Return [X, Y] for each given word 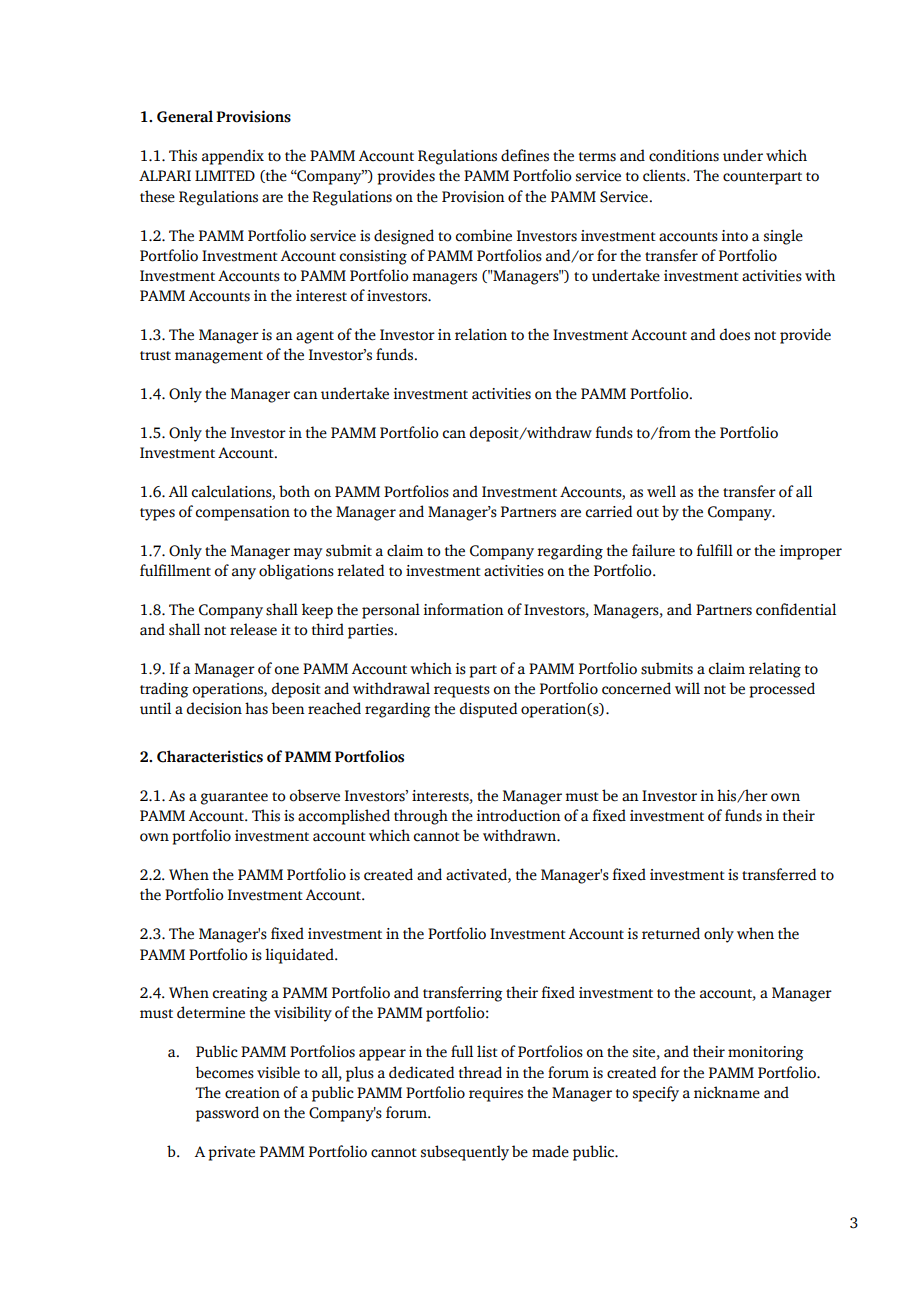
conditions [684, 155]
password [227, 1114]
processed [782, 690]
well [661, 491]
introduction [519, 815]
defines [525, 155]
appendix [233, 157]
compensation [243, 513]
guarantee [234, 798]
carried [609, 511]
